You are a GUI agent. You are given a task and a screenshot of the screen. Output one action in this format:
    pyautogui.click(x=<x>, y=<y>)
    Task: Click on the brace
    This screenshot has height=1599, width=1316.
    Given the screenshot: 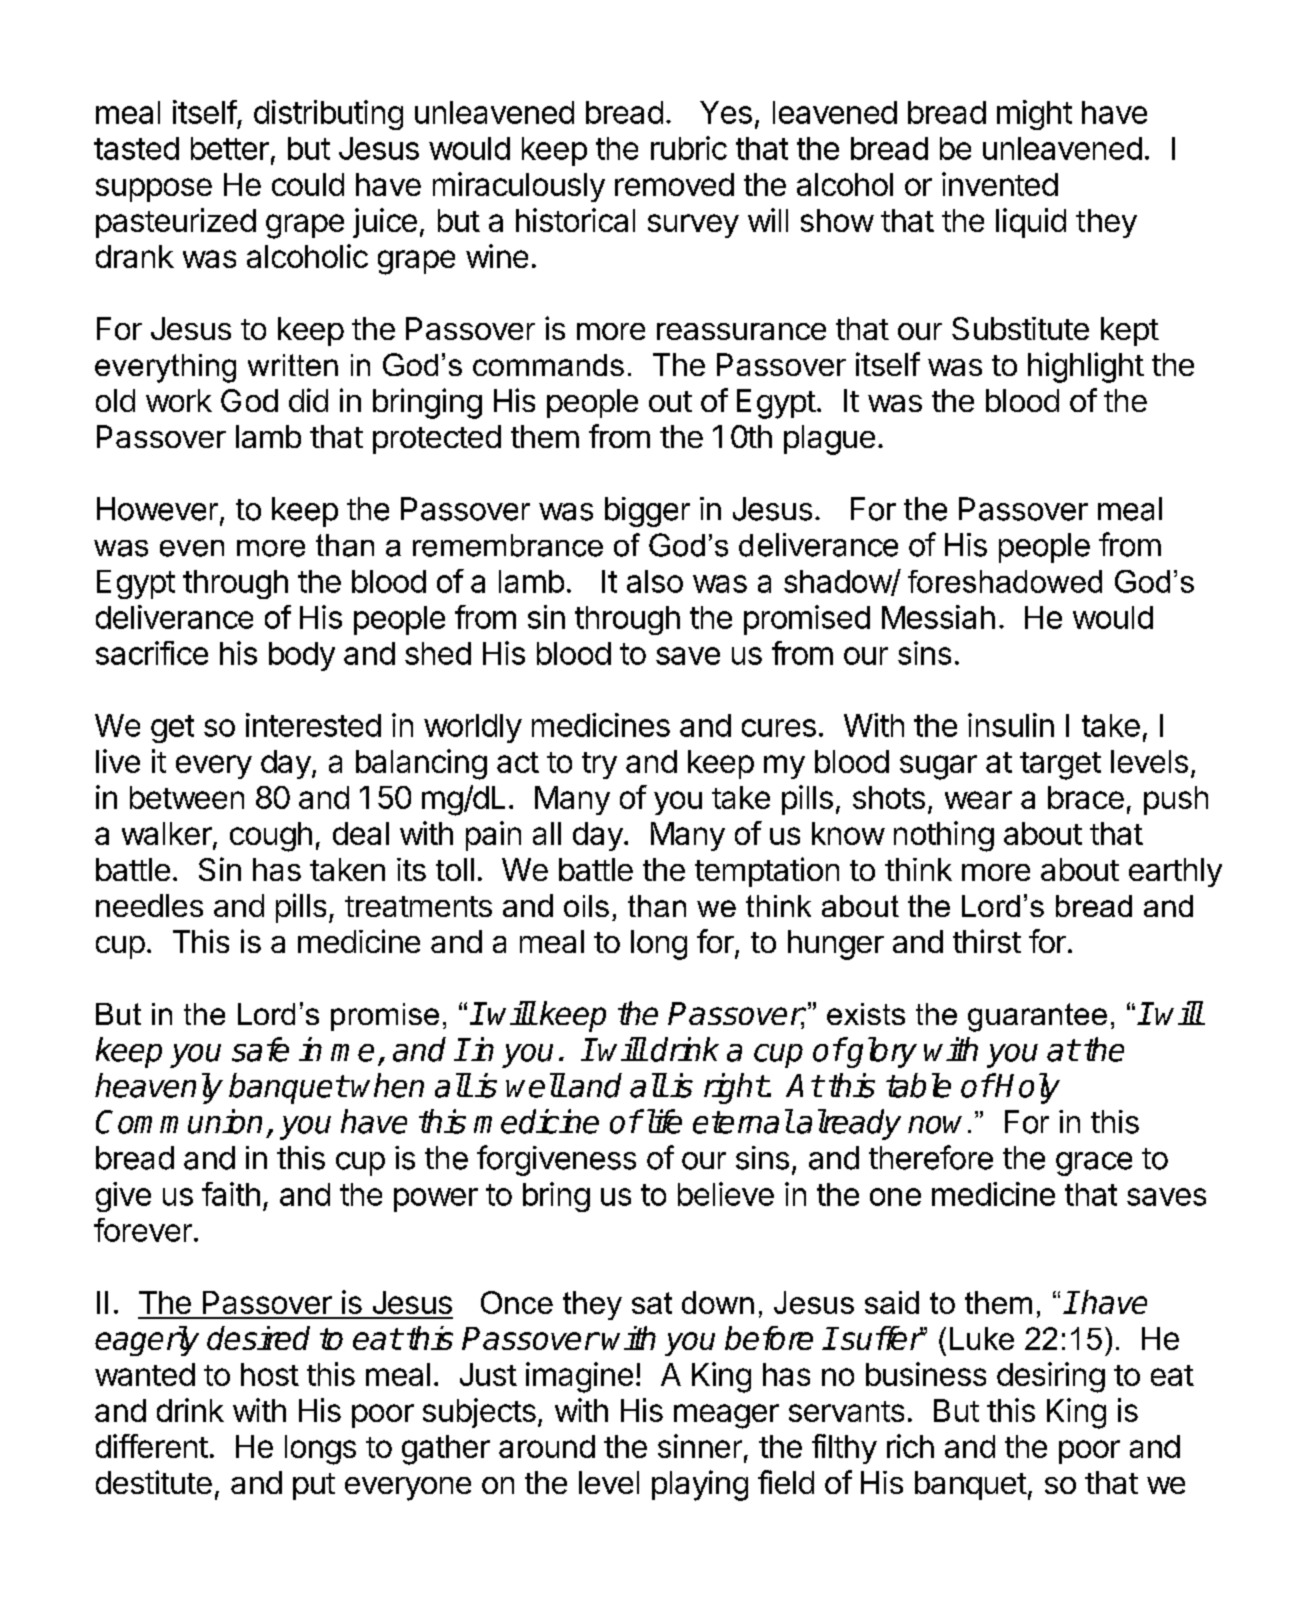 What is the action you would take?
    pyautogui.click(x=1086, y=797)
